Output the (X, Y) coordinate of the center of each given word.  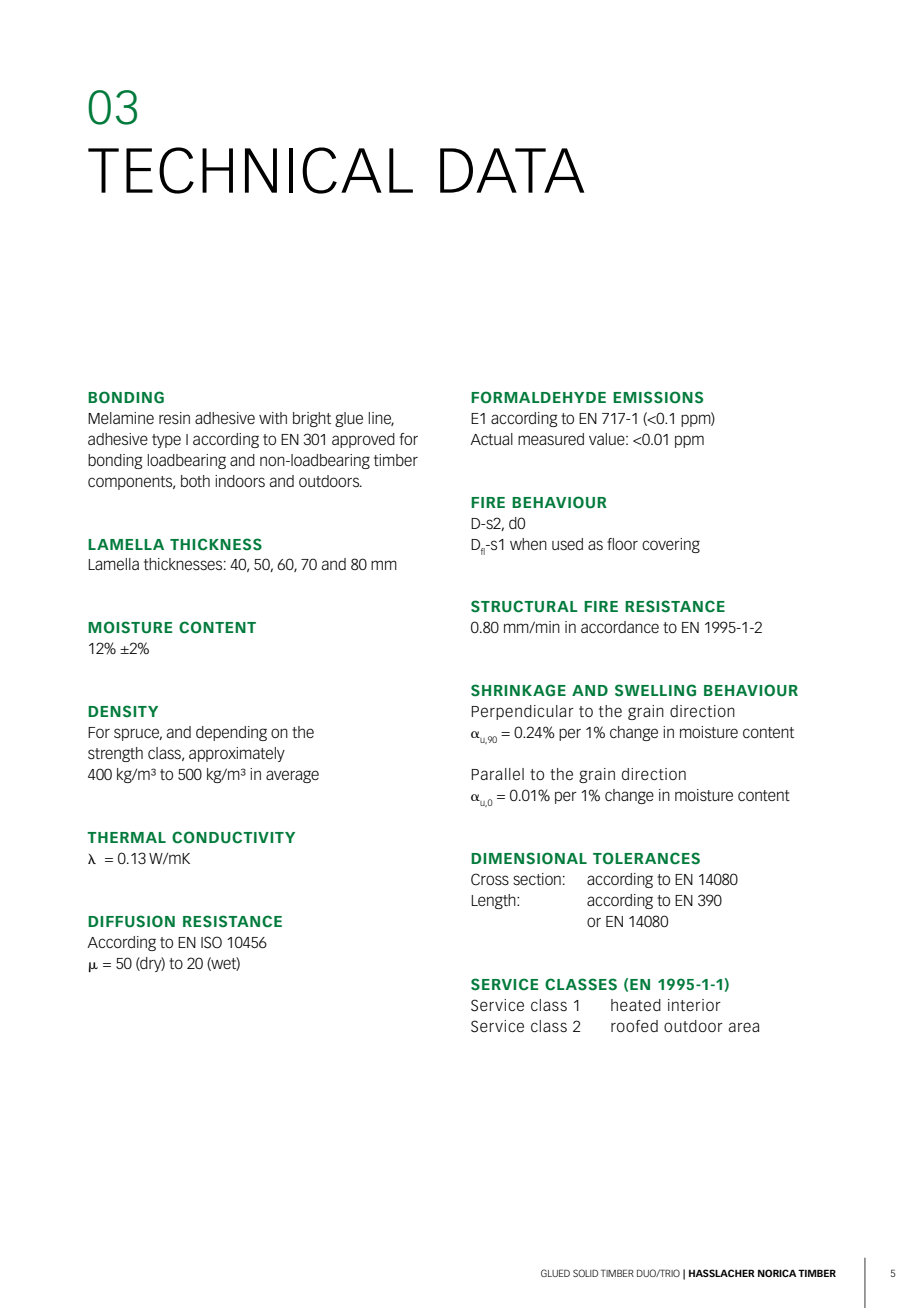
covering (671, 545)
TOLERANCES (646, 858)
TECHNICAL (250, 170)
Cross (490, 879)
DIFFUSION (131, 921)
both (195, 481)
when (528, 544)
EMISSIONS (658, 397)
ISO (211, 942)
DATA (512, 170)
